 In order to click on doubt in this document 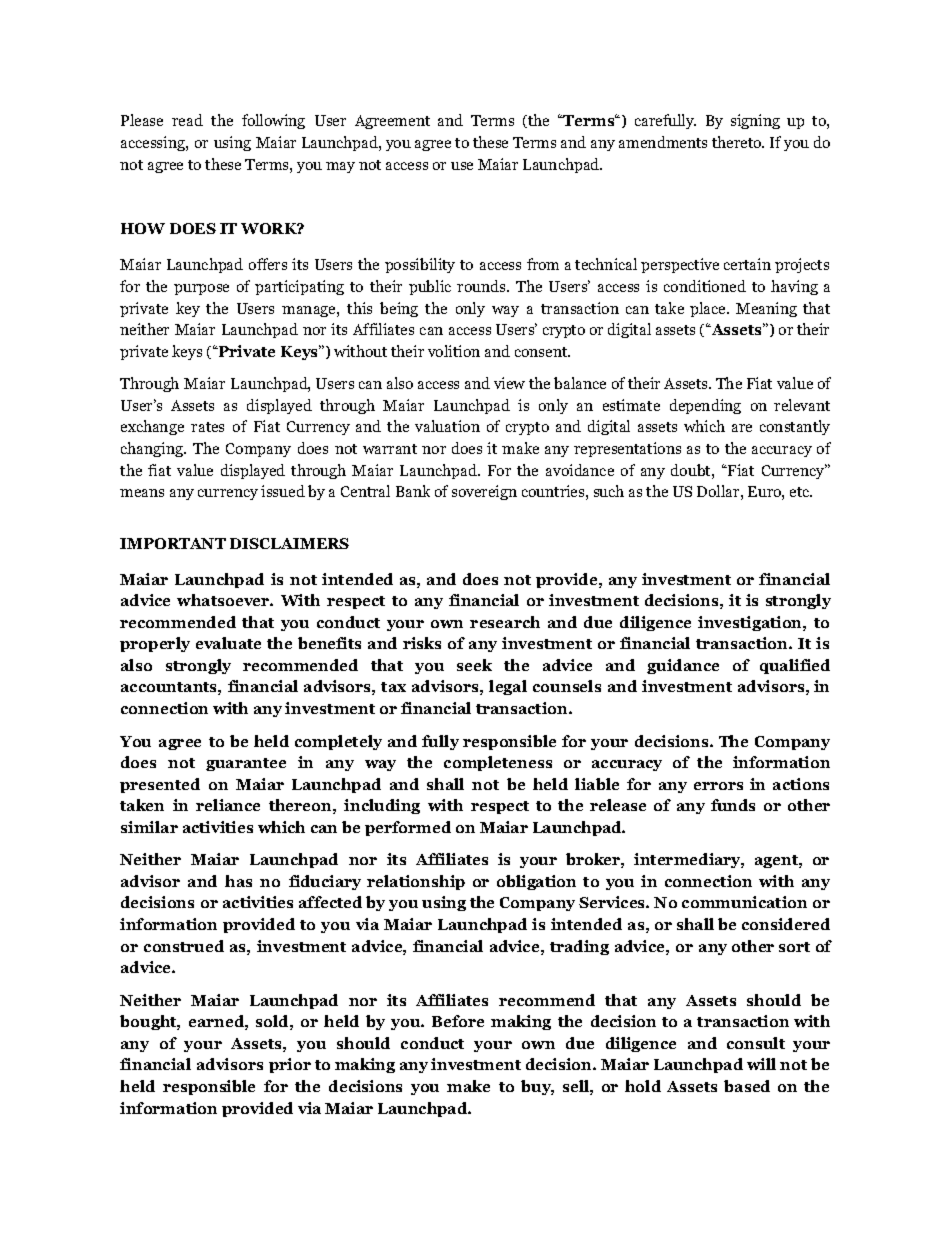, I will do `click(692, 470)`.
